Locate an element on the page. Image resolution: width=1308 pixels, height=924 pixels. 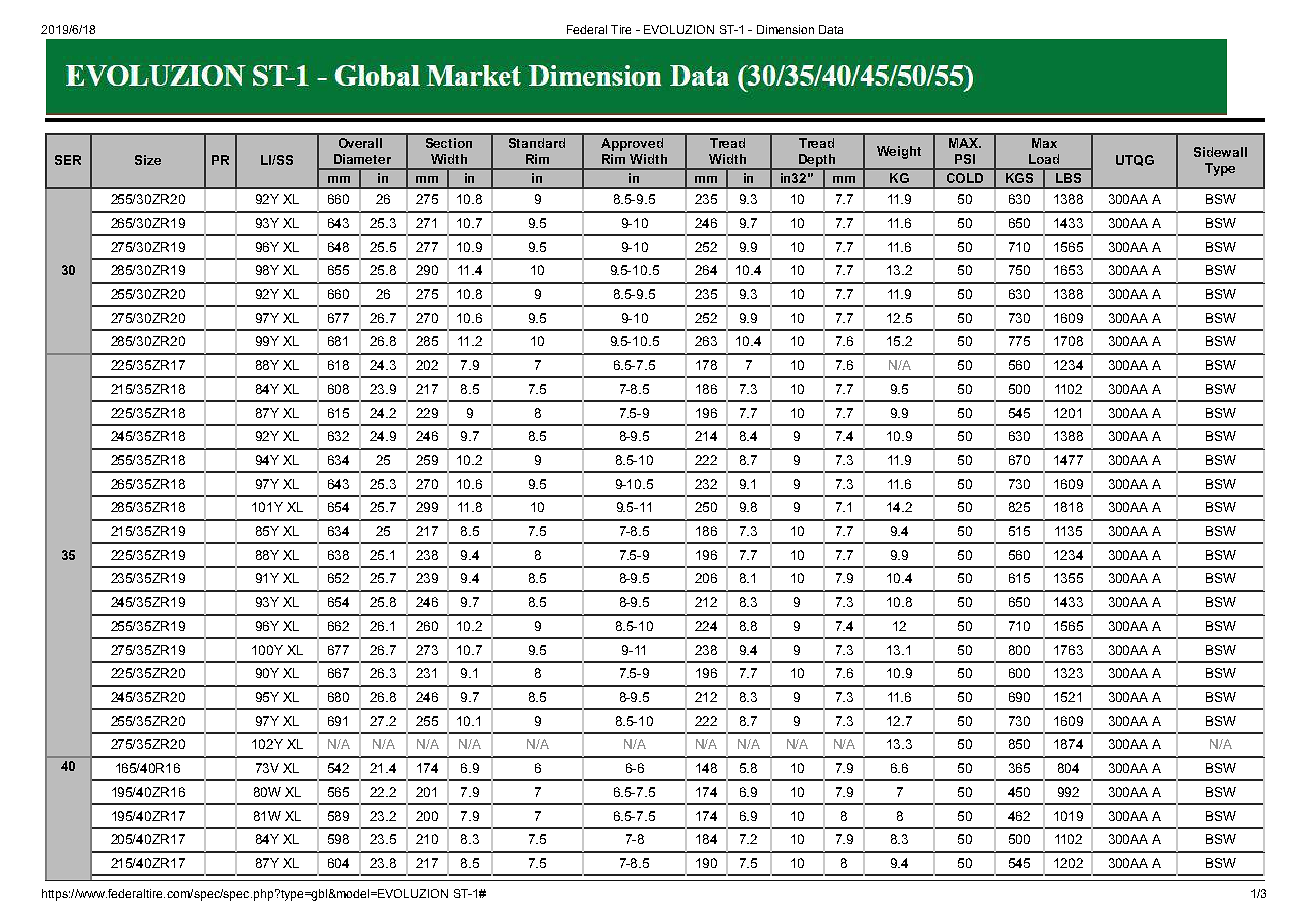
PSI is located at coordinates (965, 159).
